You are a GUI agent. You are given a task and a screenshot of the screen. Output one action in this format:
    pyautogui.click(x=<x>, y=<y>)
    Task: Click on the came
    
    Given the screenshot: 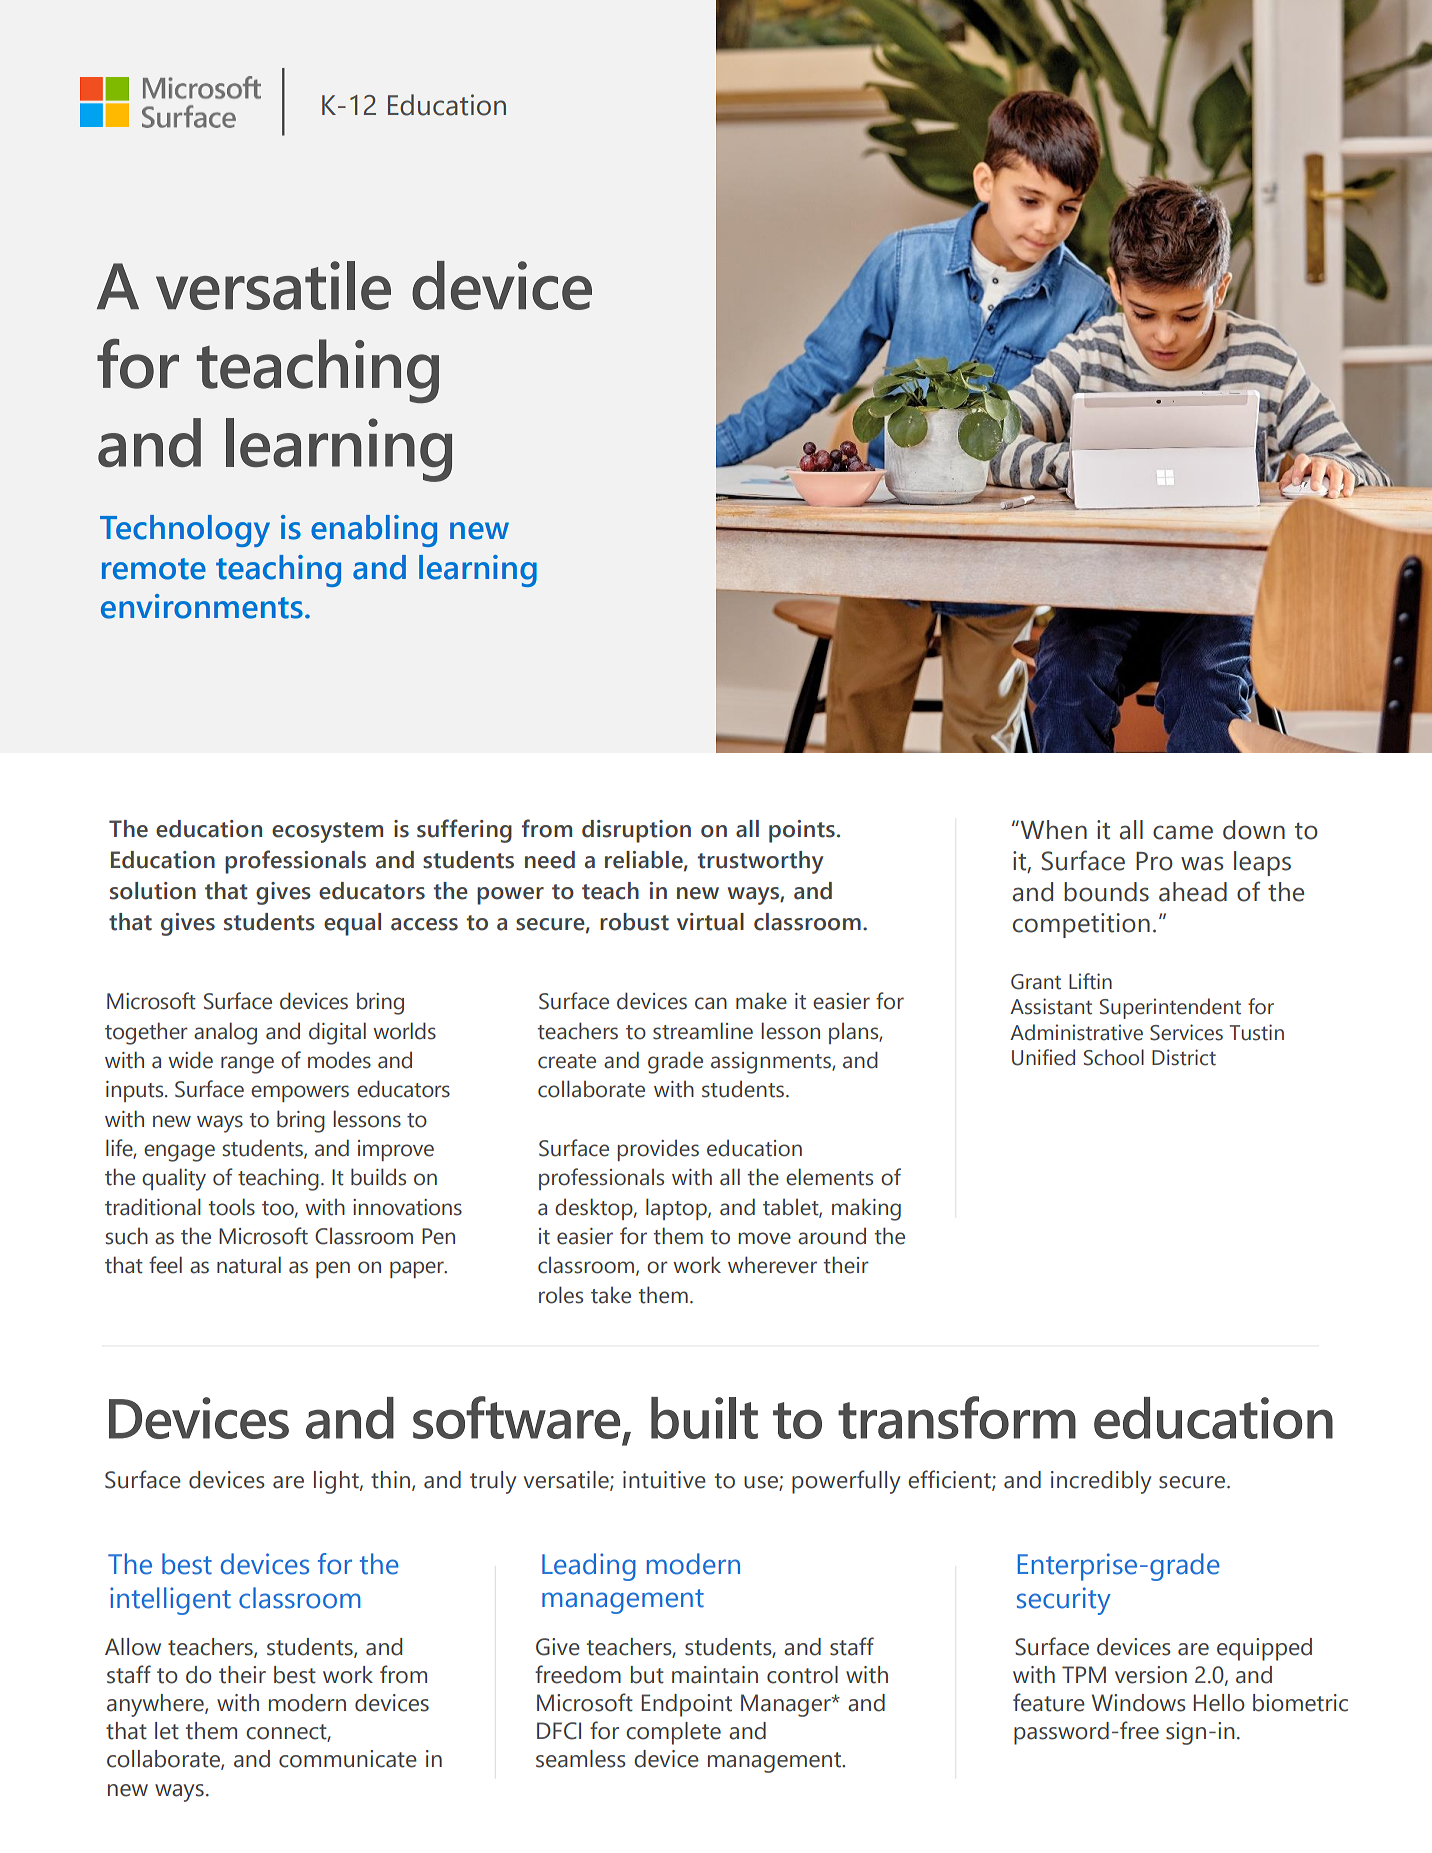 What is the action you would take?
    pyautogui.click(x=1183, y=832)
